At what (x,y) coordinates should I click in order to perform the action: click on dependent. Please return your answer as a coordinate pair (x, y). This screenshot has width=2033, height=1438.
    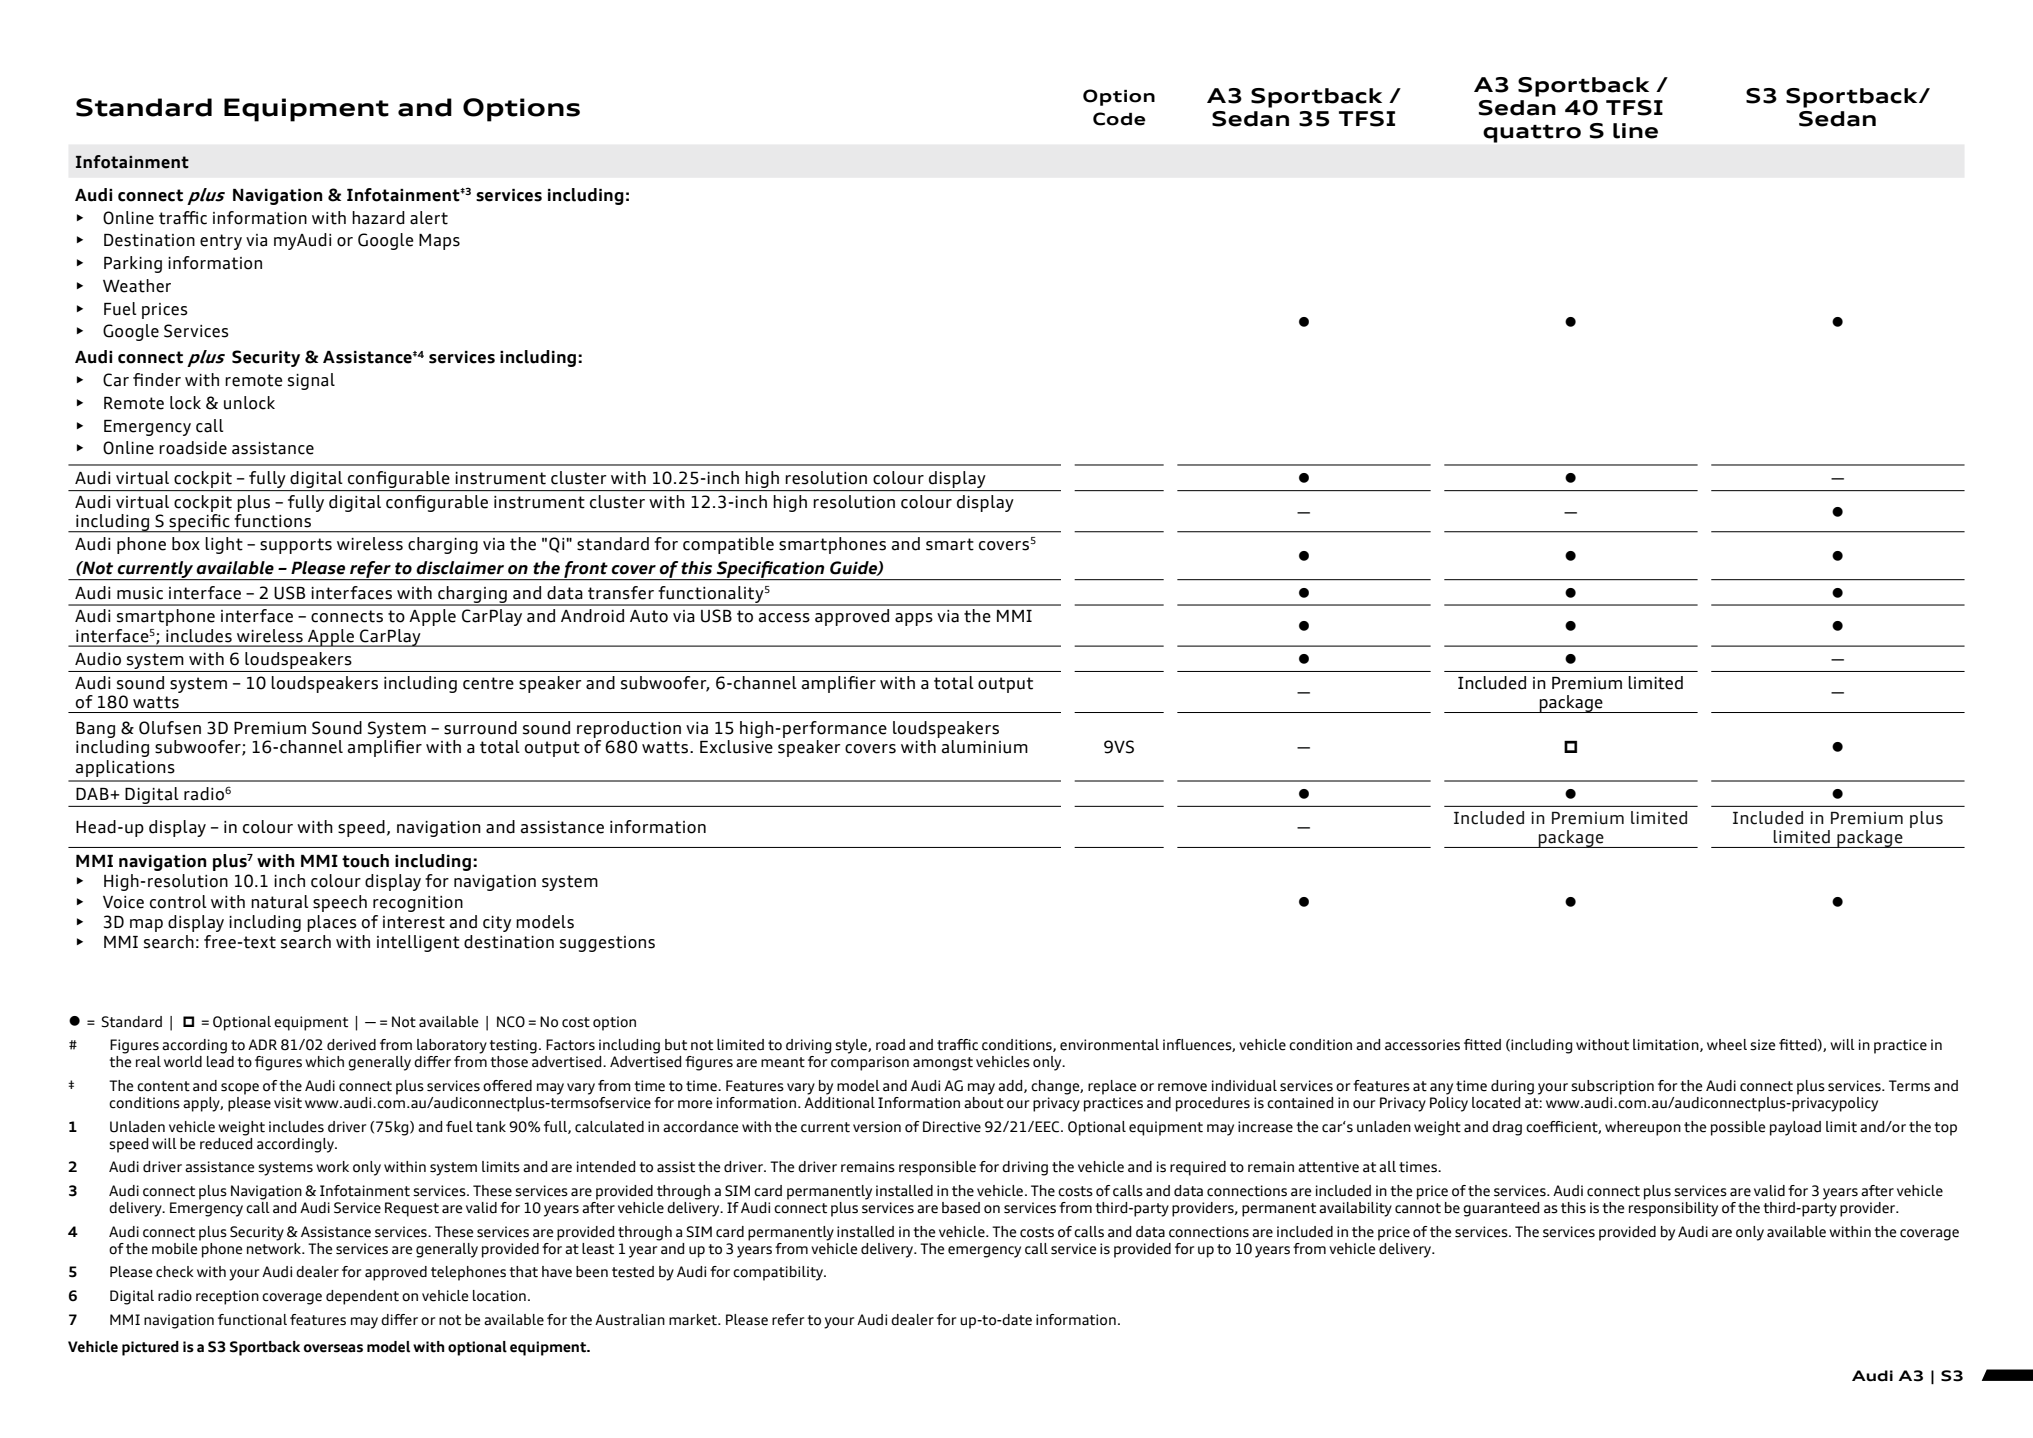
    Looking at the image, I should click on (362, 1297).
